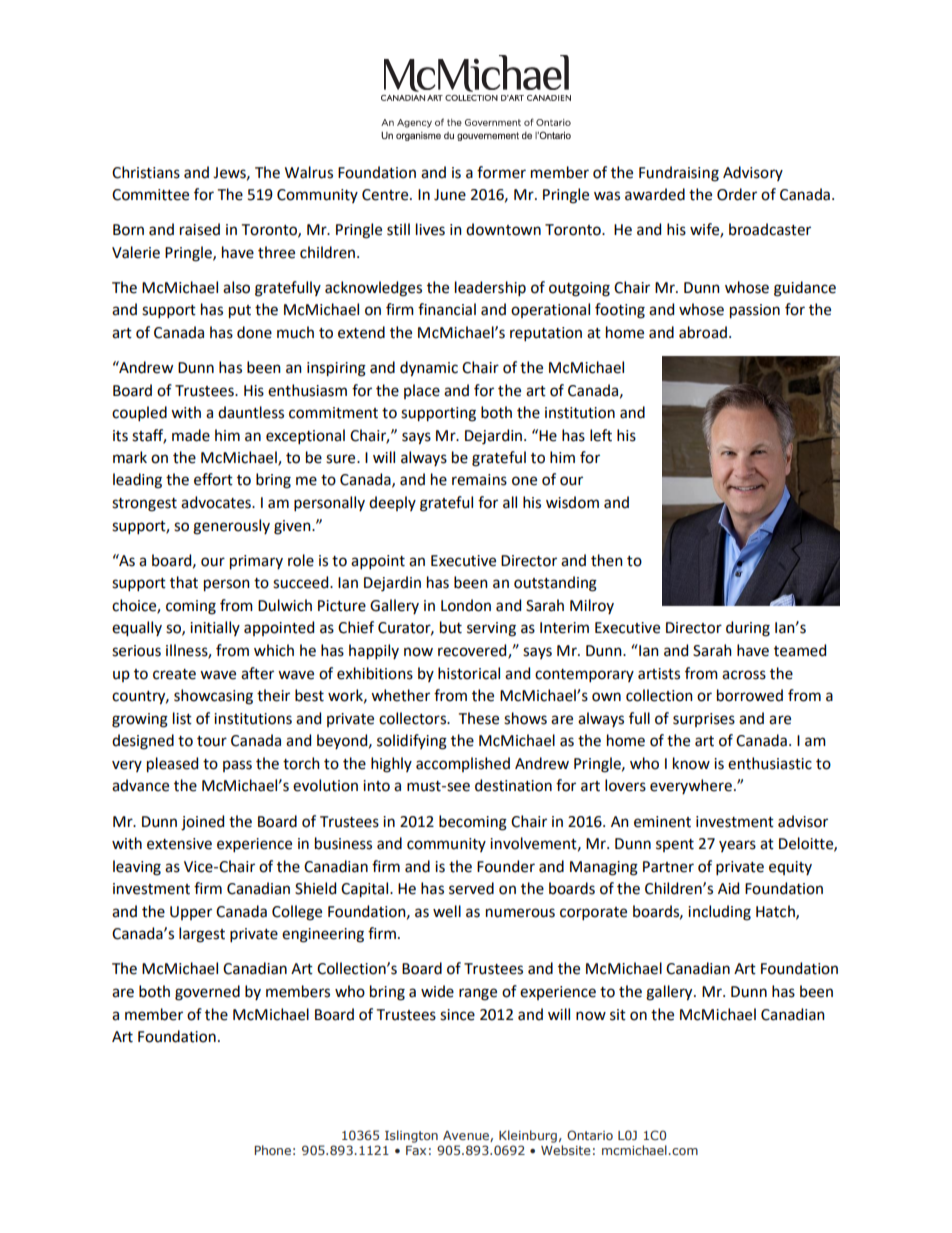 The width and height of the document is (952, 1233). Describe the element at coordinates (473, 651) in the document. I see `recovered` at that location.
